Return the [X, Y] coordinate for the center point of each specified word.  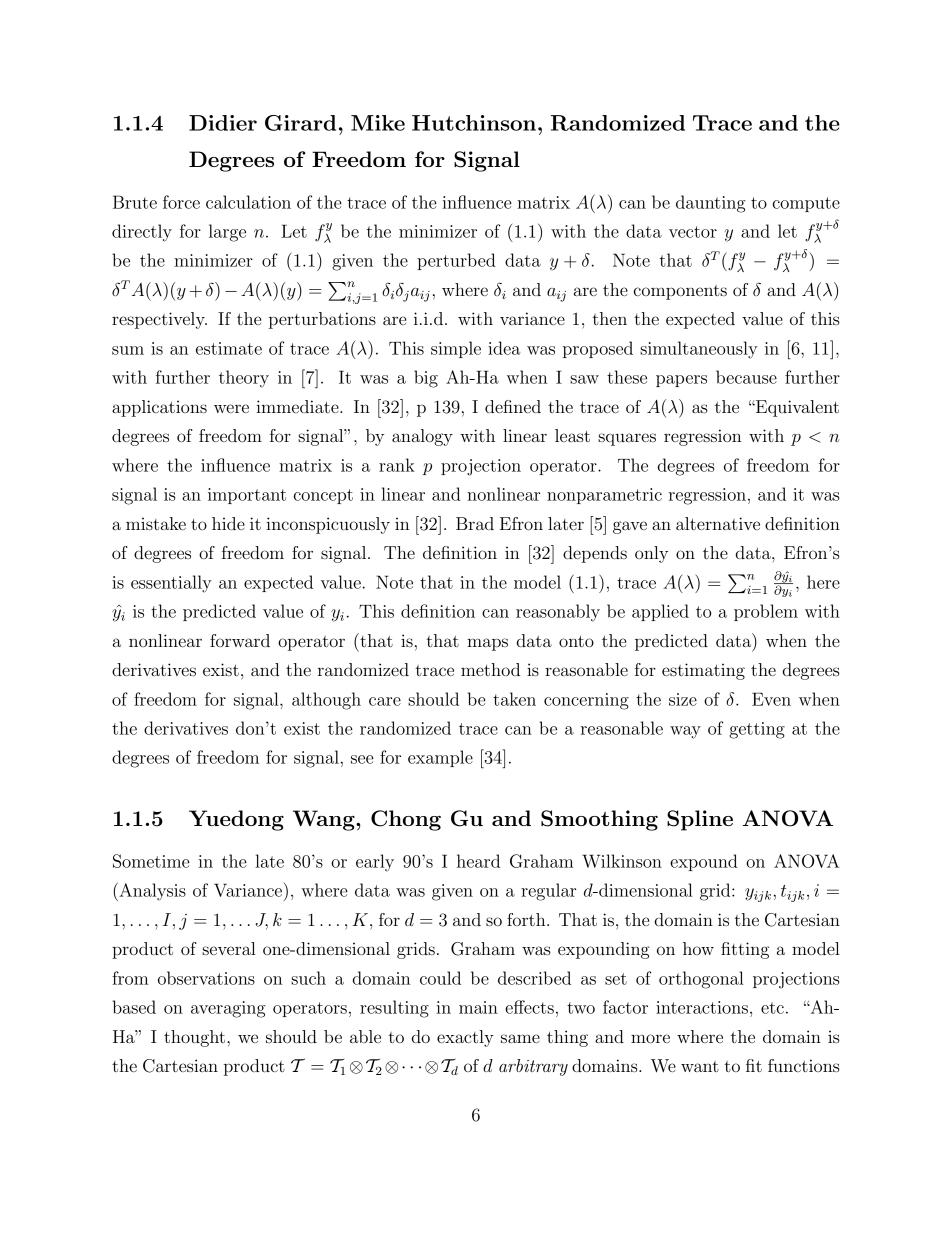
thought [196, 1038]
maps [487, 644]
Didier [223, 123]
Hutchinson [474, 123]
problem [766, 612]
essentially [171, 584]
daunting [710, 204]
